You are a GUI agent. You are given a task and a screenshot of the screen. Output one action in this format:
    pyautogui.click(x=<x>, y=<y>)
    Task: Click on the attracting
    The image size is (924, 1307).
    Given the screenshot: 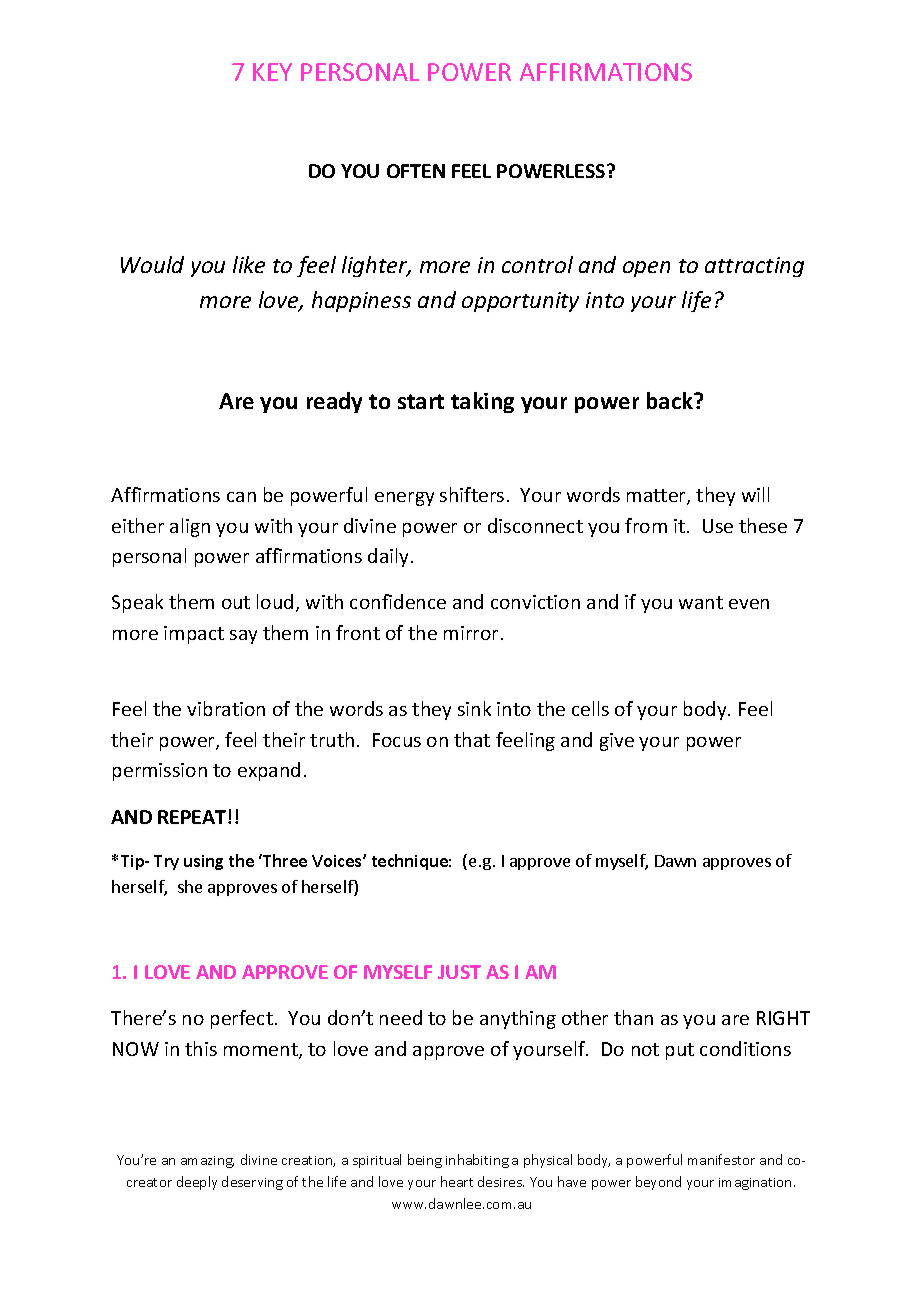 What is the action you would take?
    pyautogui.click(x=754, y=267)
